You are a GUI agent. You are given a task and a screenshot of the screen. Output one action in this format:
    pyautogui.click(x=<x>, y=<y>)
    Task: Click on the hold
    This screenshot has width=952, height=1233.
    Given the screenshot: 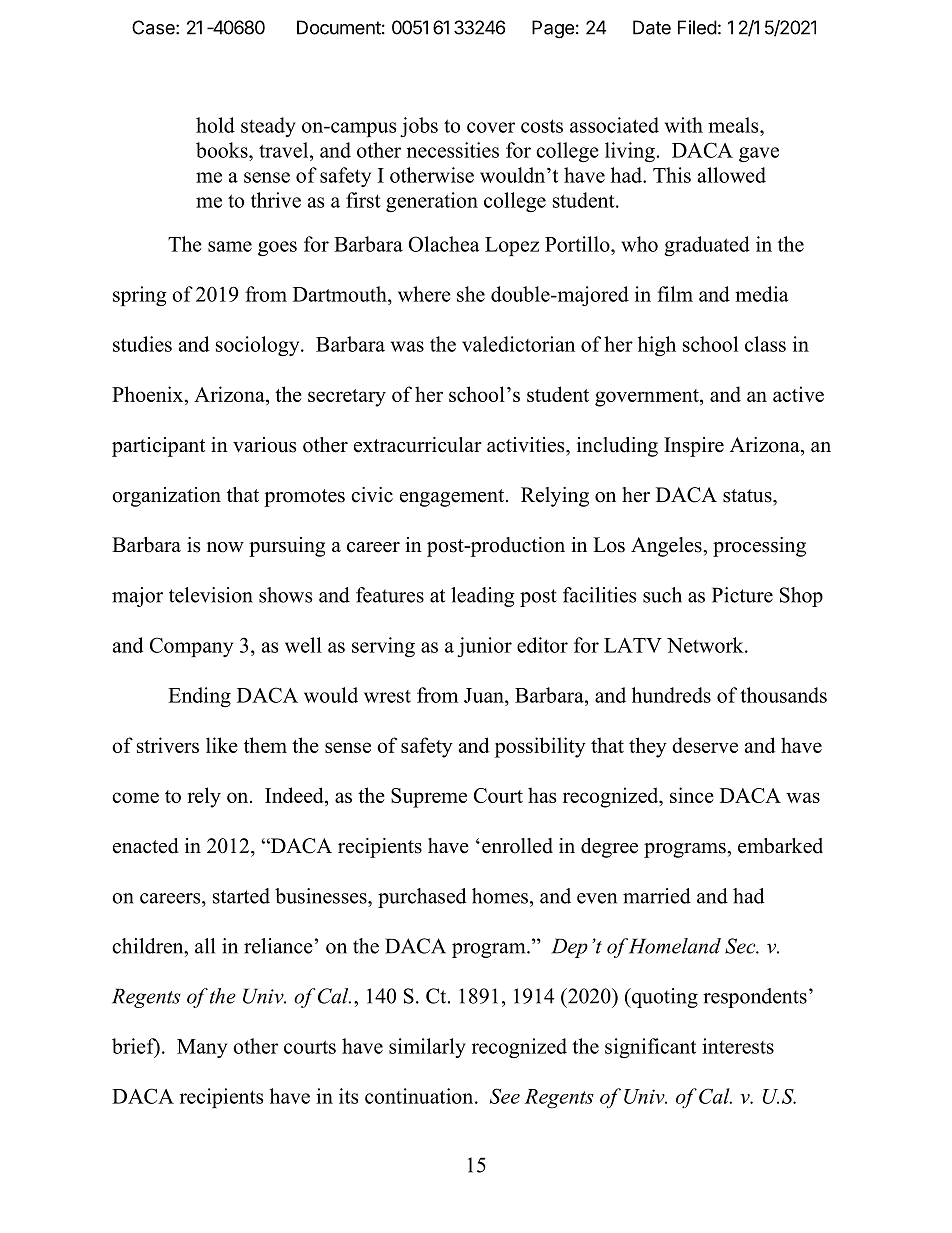 What is the action you would take?
    pyautogui.click(x=215, y=125)
